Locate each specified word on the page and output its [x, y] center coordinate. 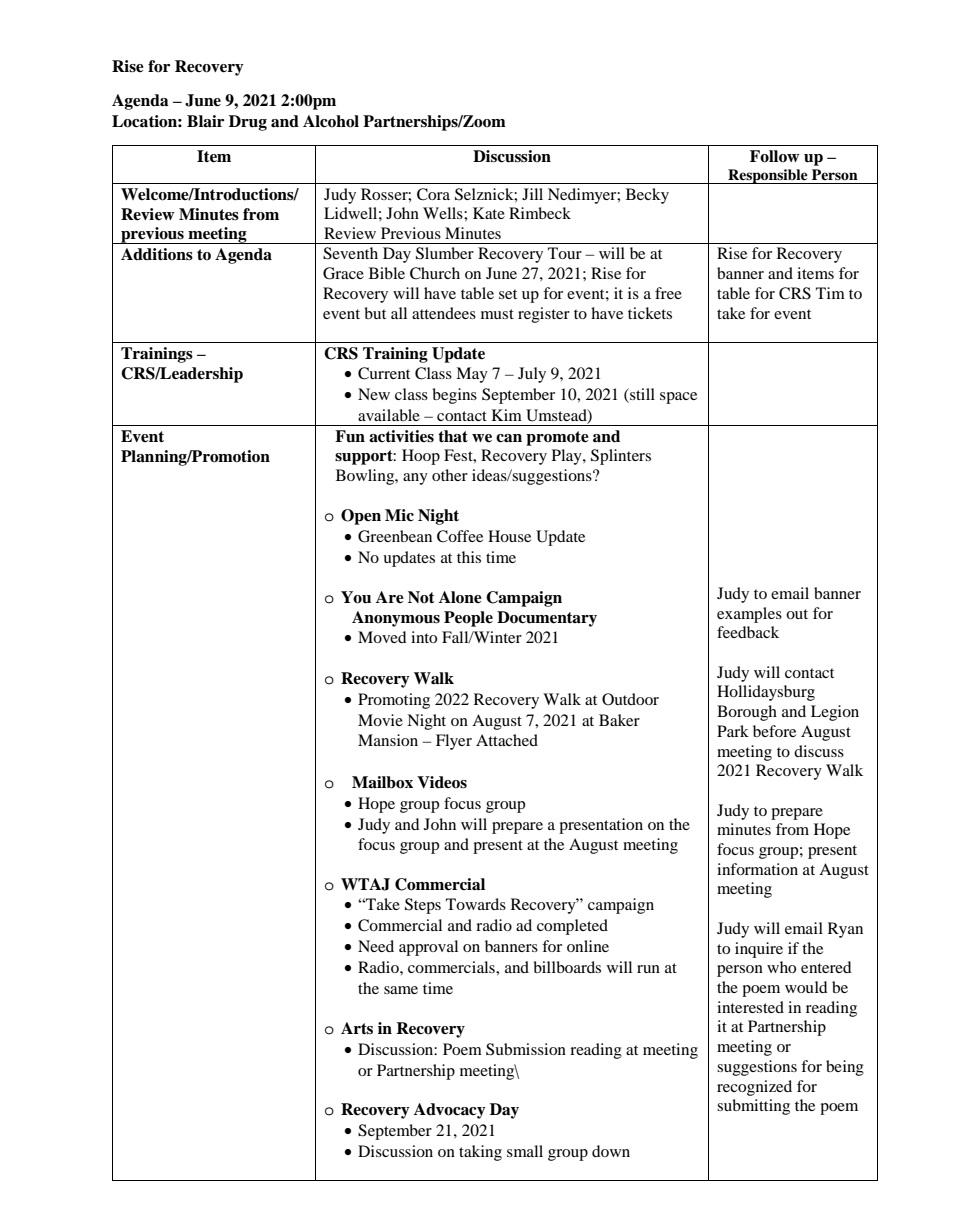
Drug [248, 123]
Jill [532, 194]
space [678, 398]
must [497, 314]
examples [749, 615]
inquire [759, 950]
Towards [476, 904]
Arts [357, 1028]
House [509, 536]
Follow [774, 156]
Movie [380, 720]
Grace [343, 273]
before [774, 731]
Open [361, 517]
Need [376, 946]
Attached [507, 740]
